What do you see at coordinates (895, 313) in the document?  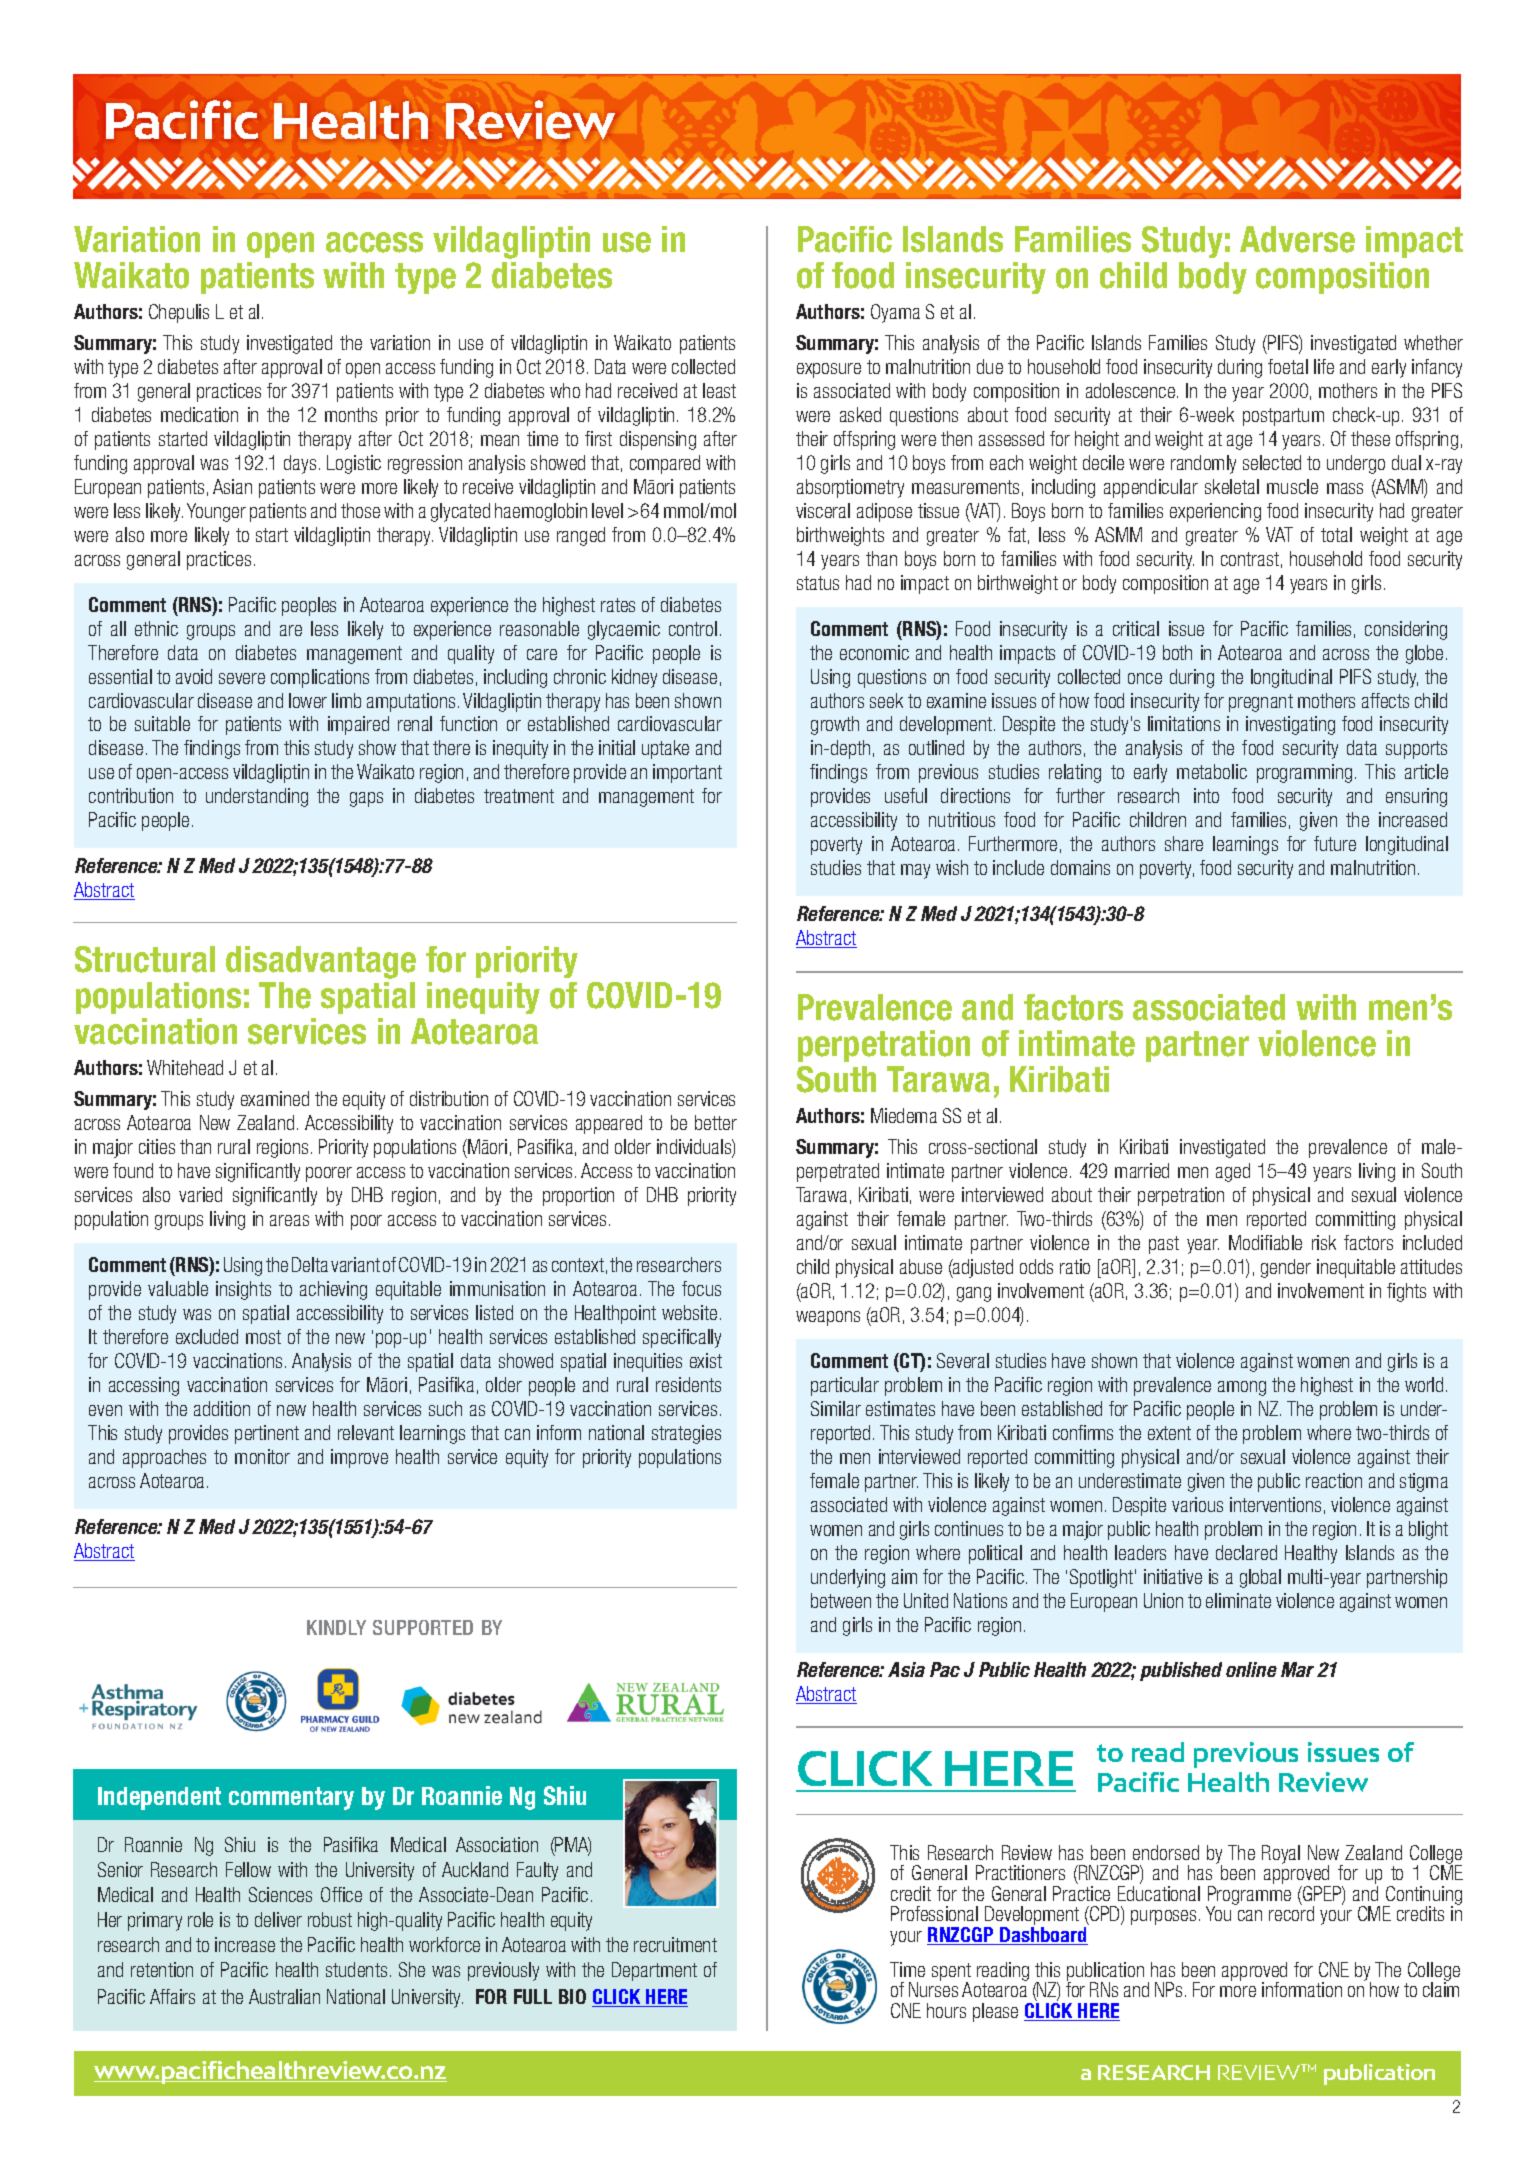 I see `Oyama` at bounding box center [895, 313].
